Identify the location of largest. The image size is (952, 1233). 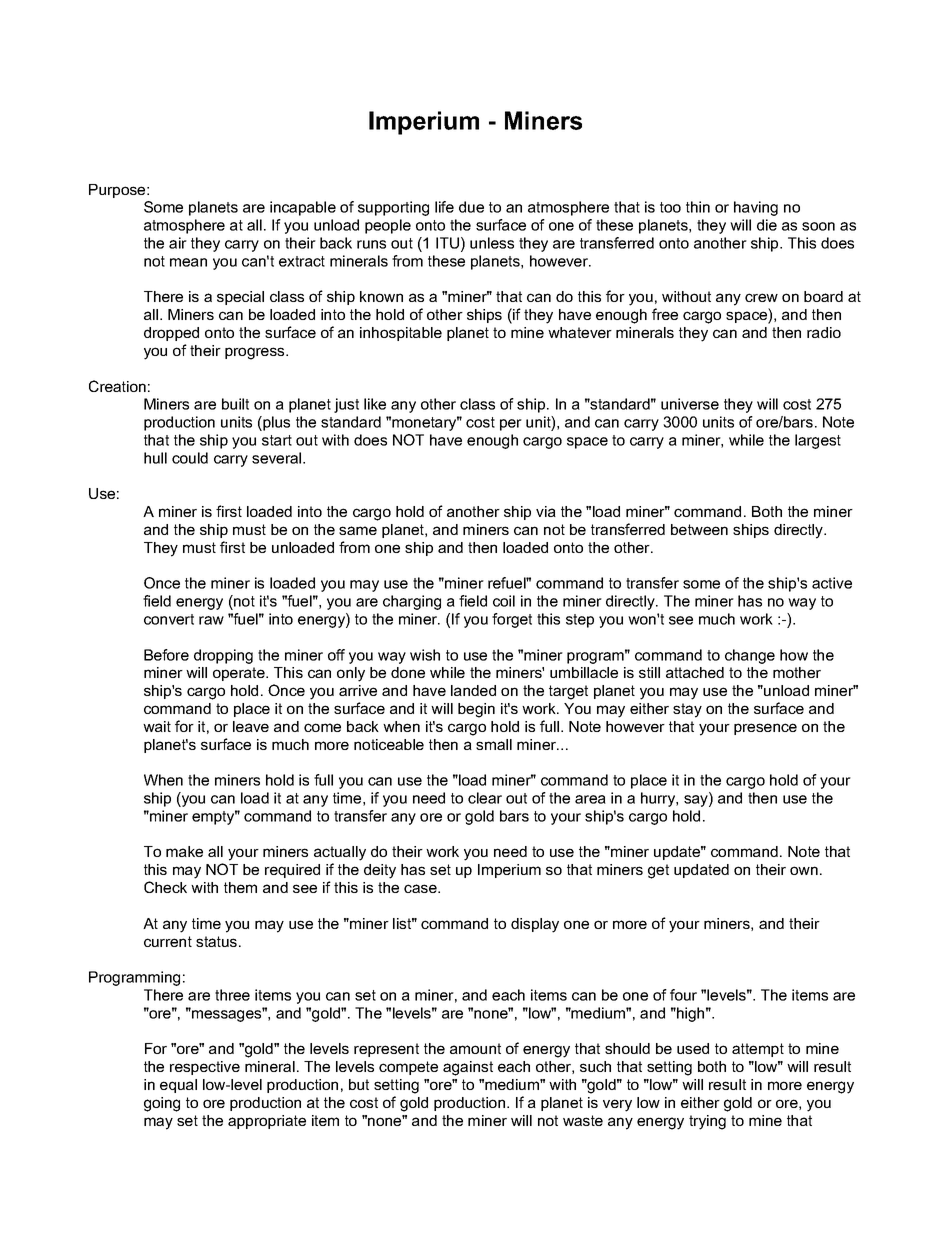
(818, 441).
